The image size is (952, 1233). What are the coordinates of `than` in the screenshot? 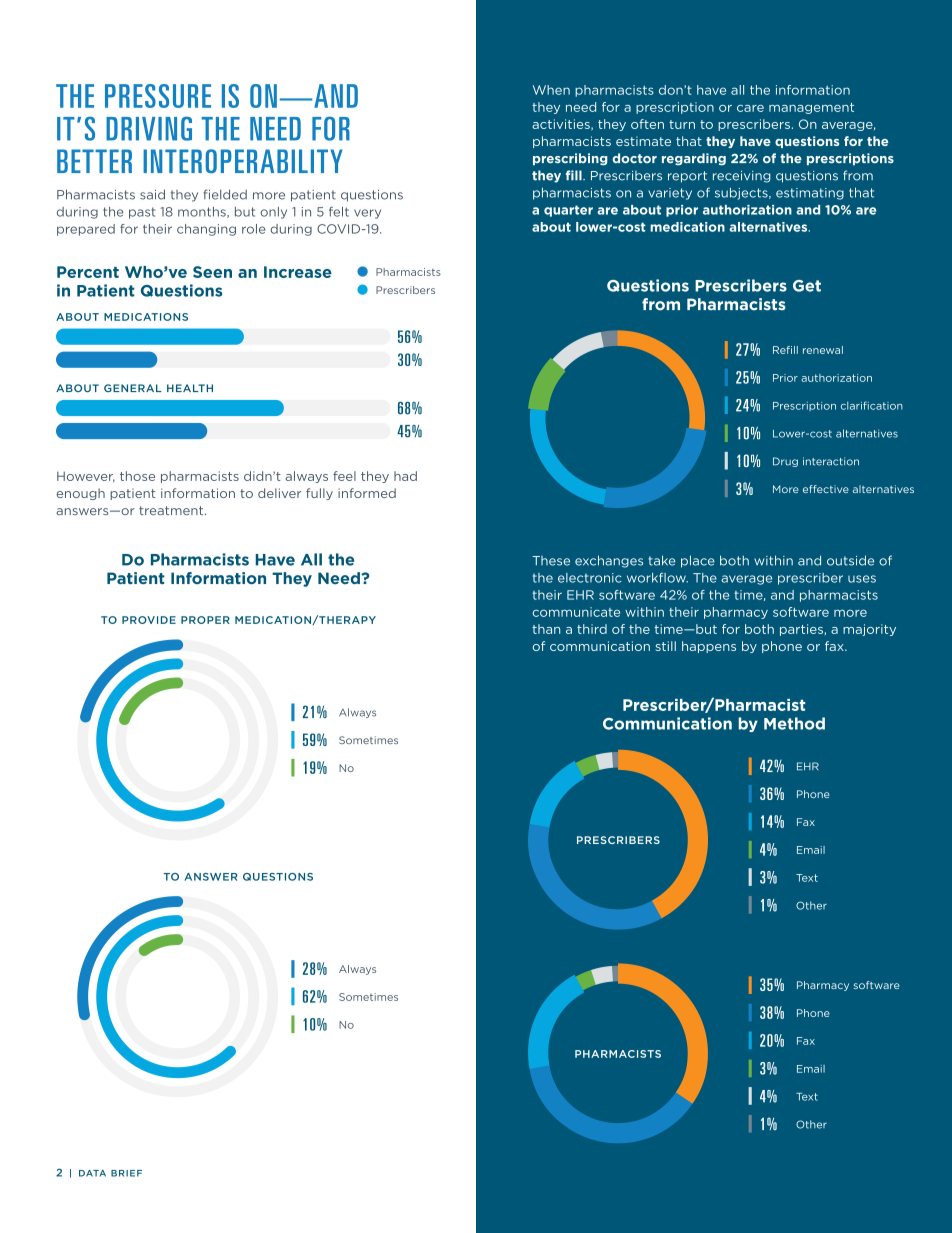 It's located at (546, 629).
